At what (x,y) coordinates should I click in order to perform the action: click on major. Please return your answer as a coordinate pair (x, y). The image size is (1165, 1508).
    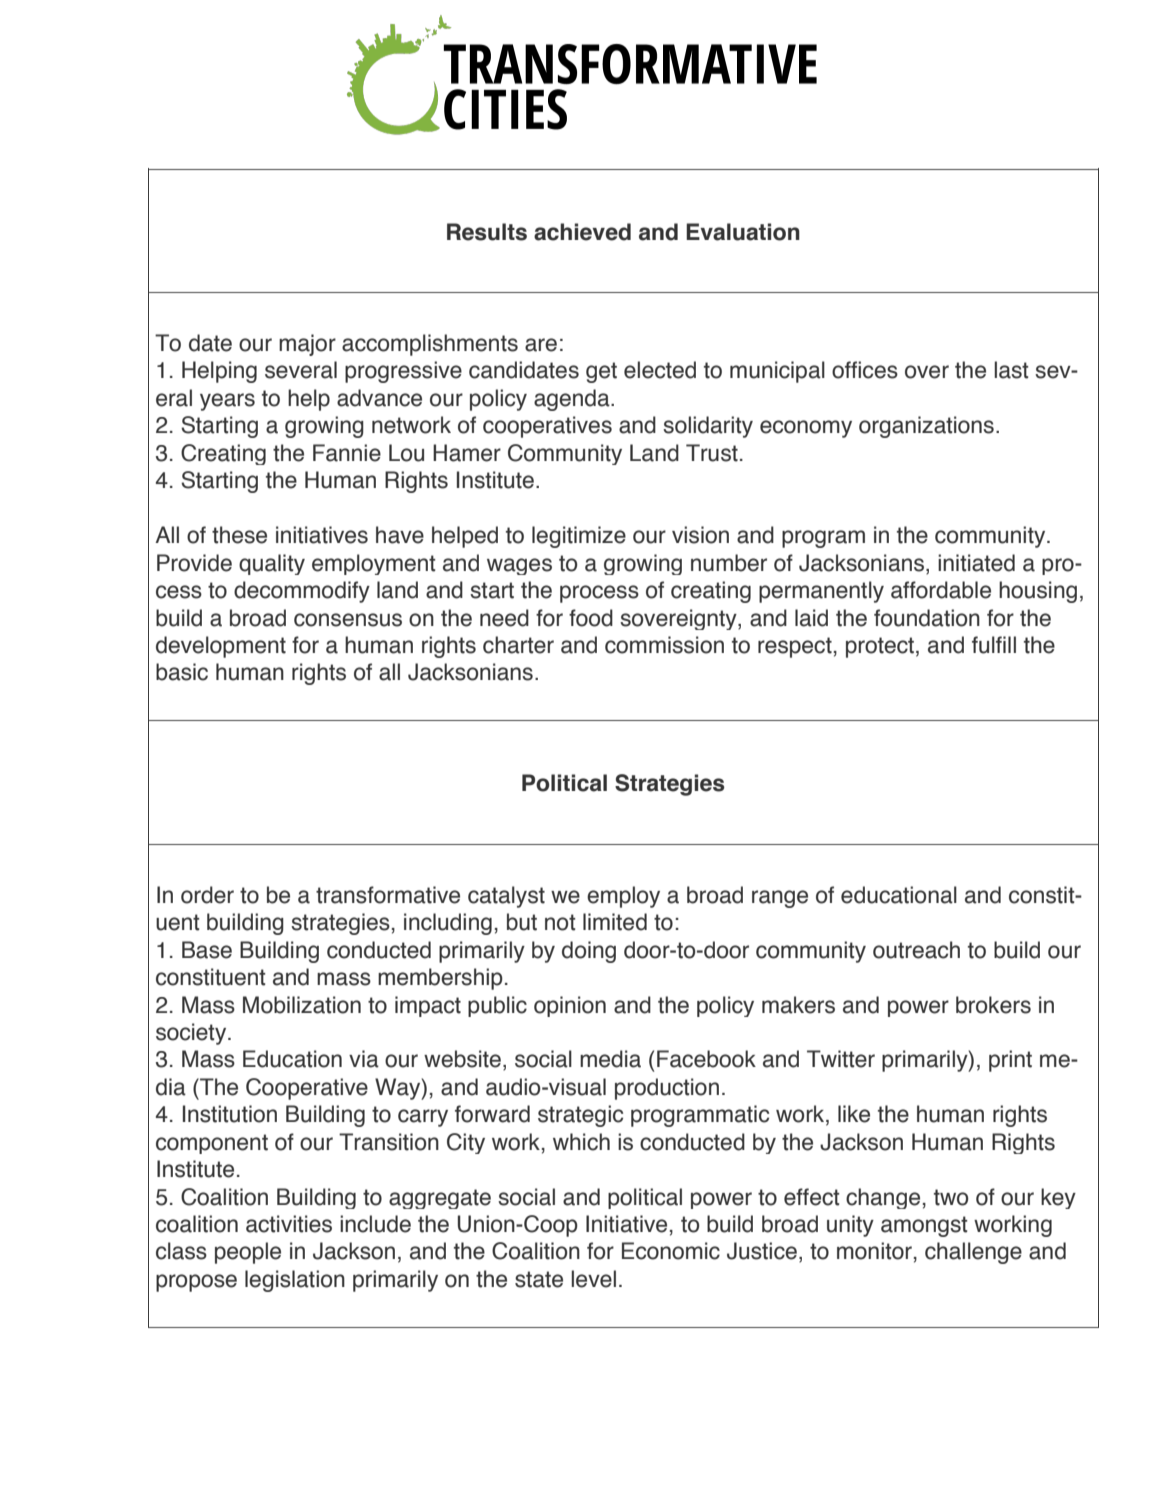
    Looking at the image, I should click on (307, 345).
